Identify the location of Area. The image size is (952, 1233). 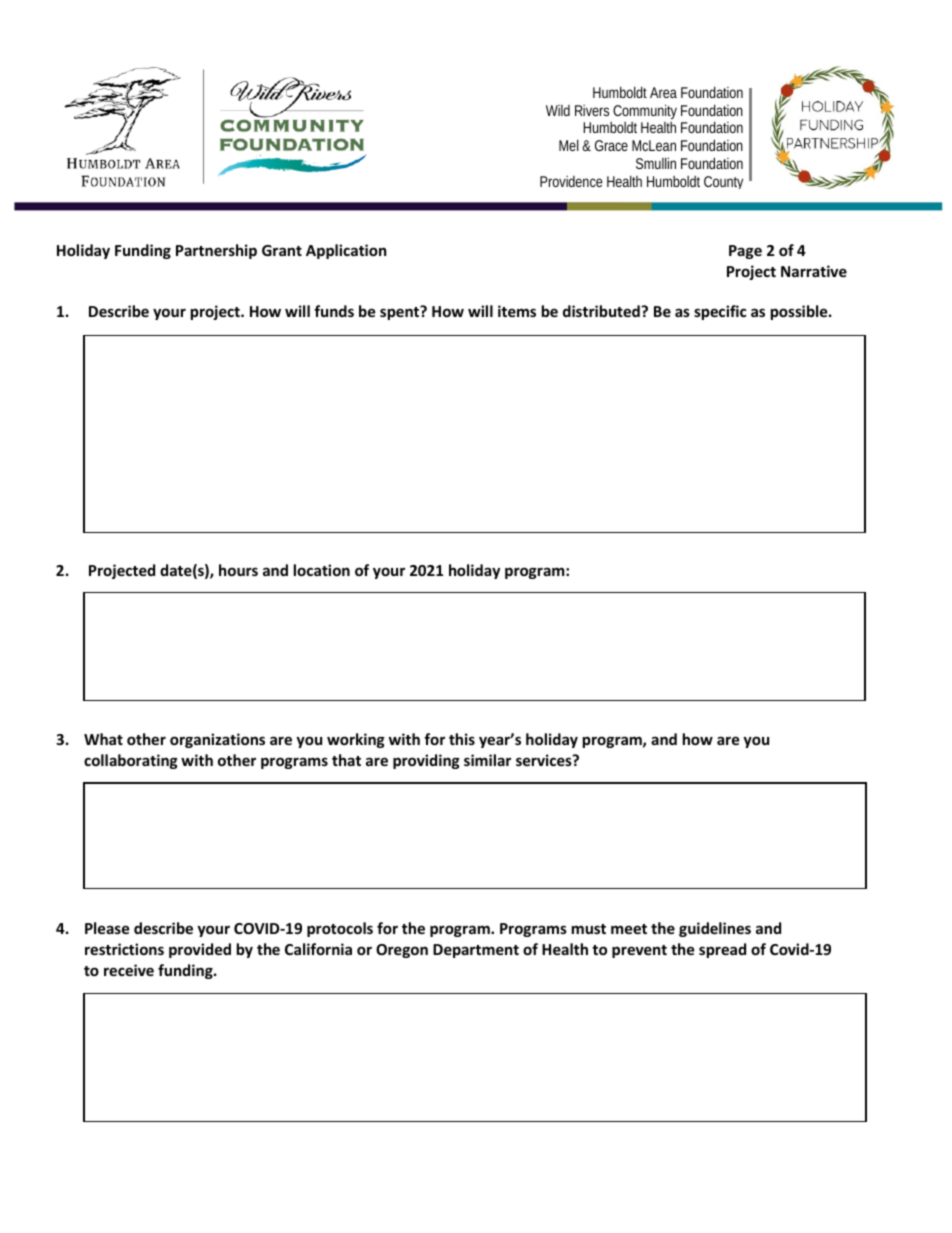
(663, 92).
